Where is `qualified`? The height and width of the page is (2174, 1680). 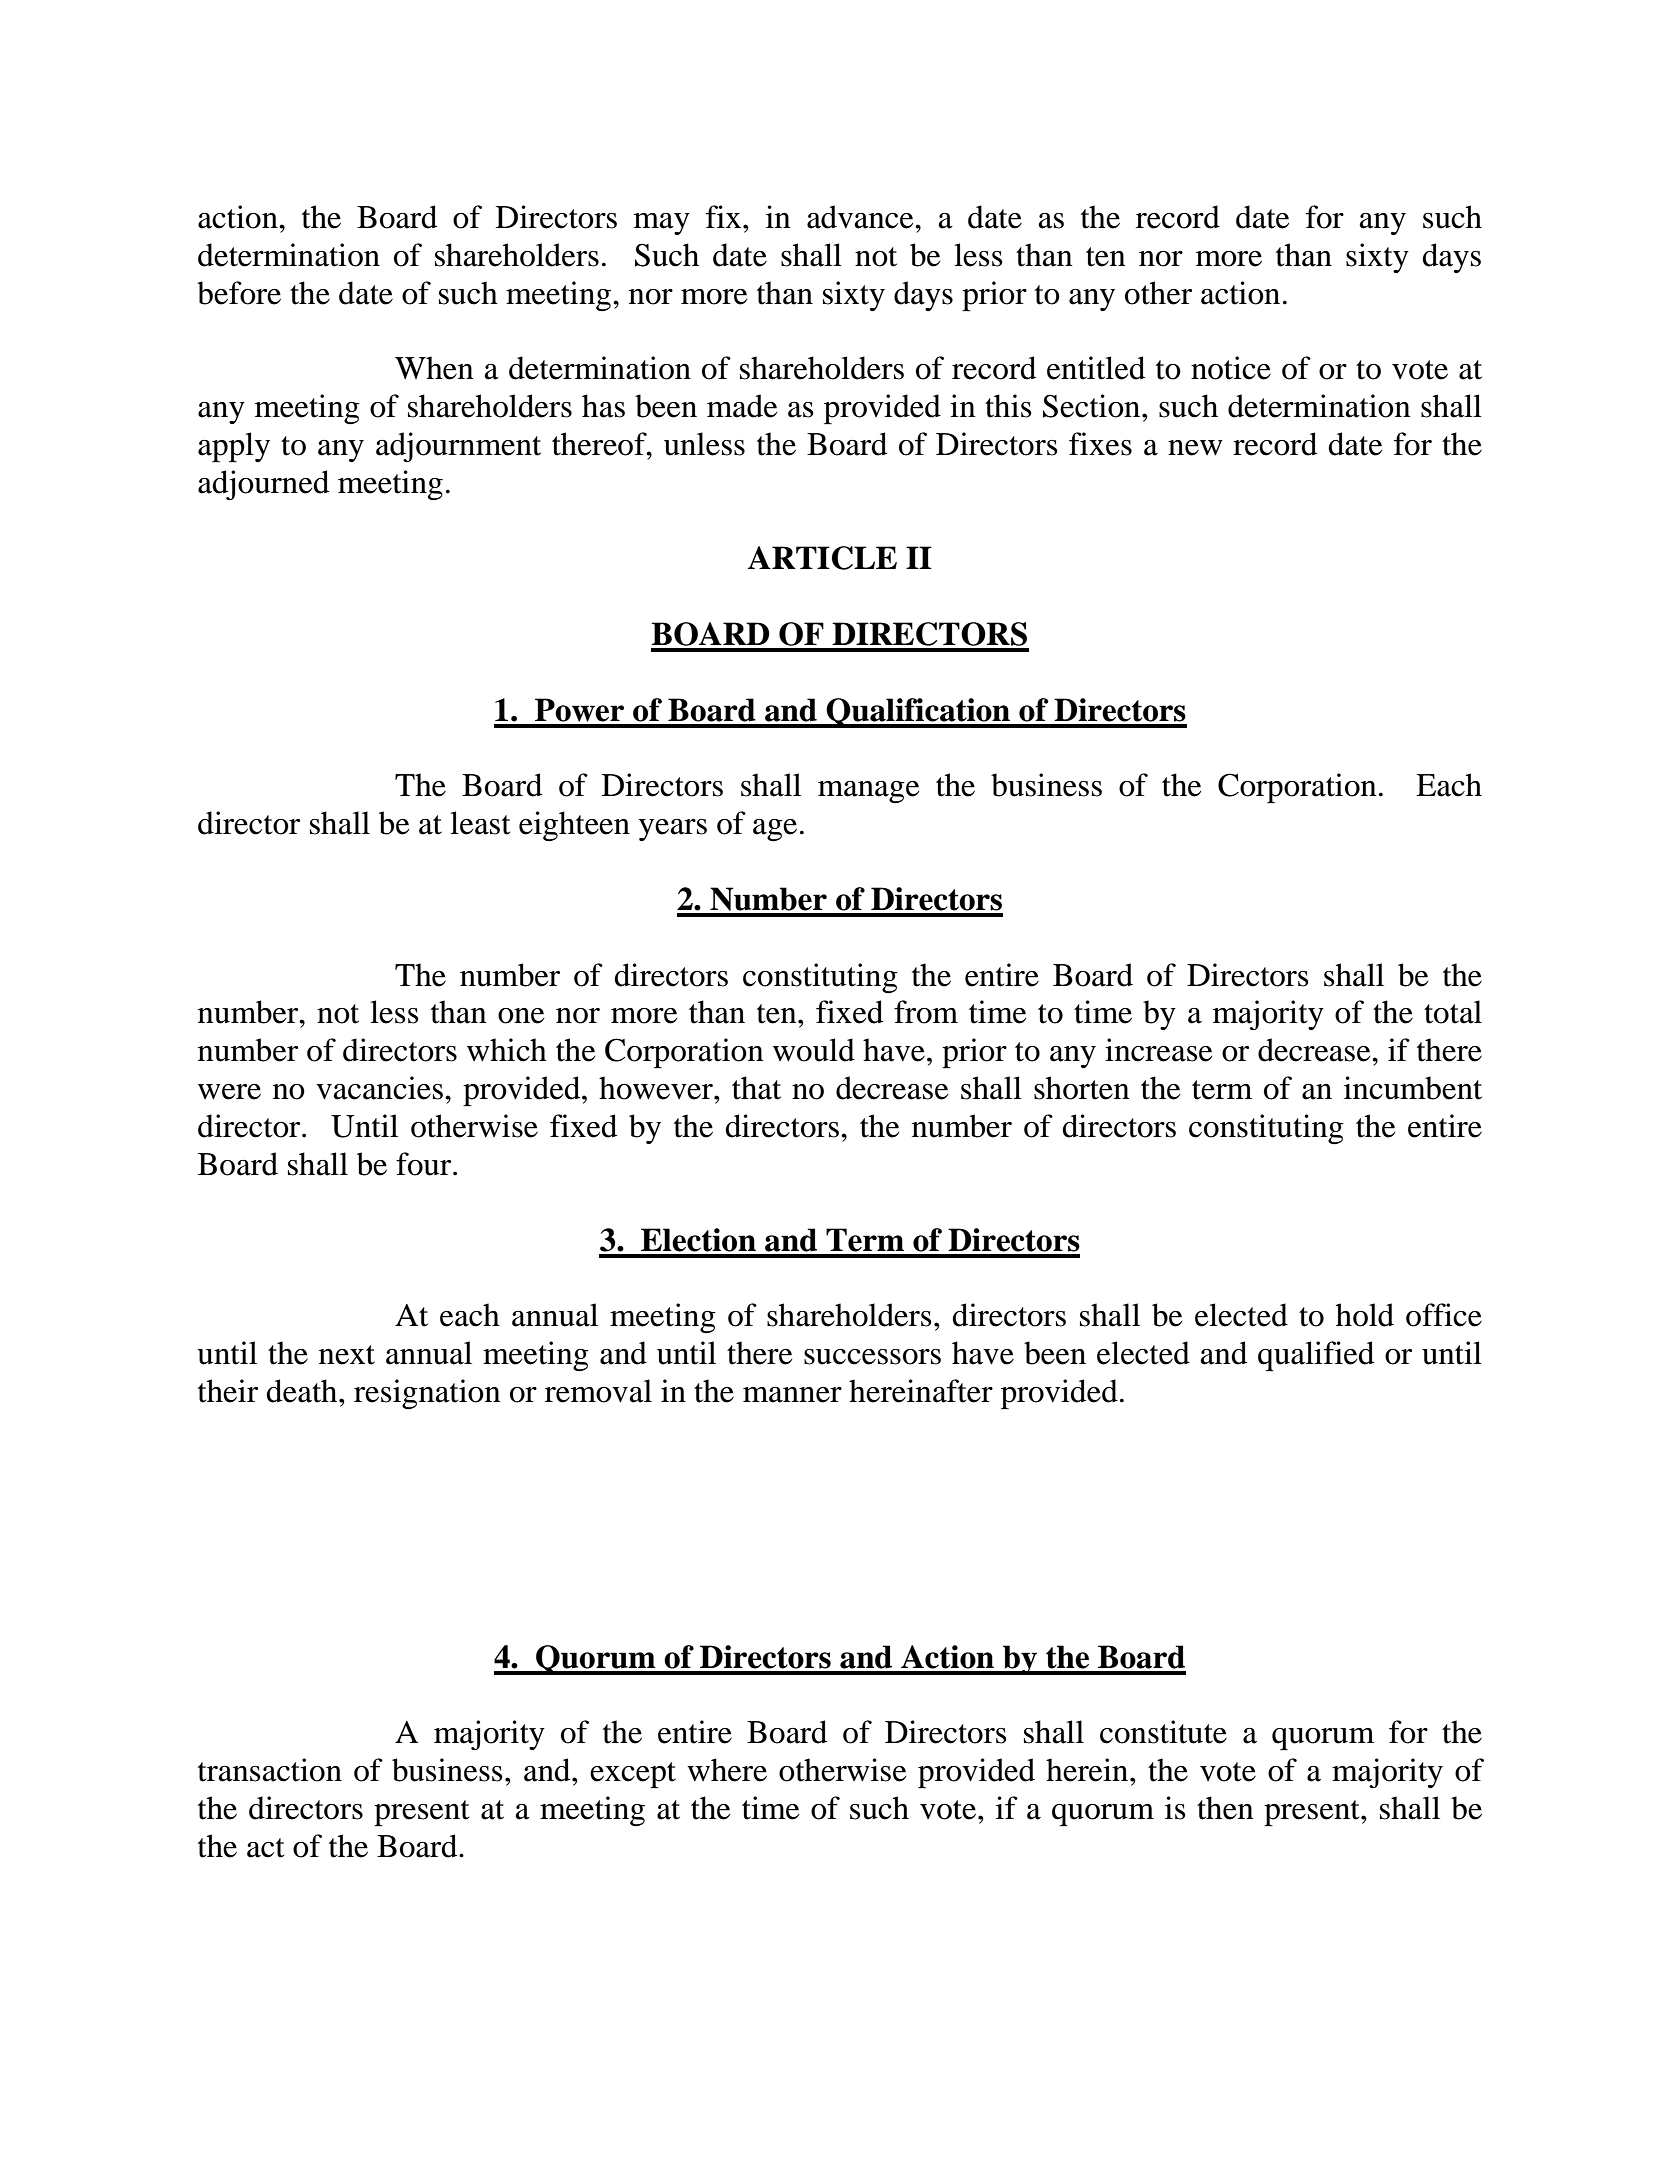 qualified is located at coordinates (1316, 1356).
